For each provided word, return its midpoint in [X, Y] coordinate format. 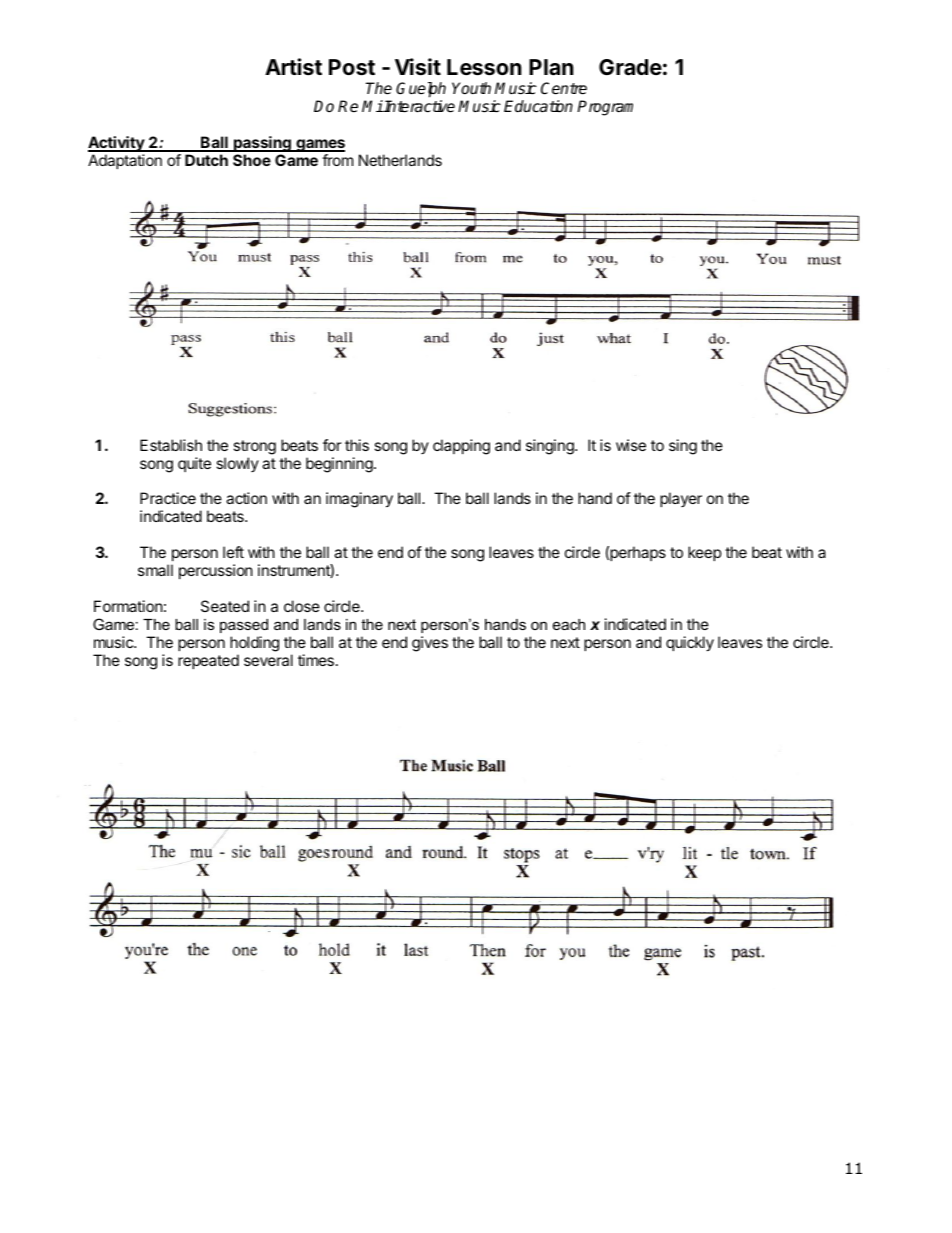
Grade [630, 67]
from [337, 160]
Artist [293, 67]
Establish [171, 445]
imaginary [359, 500]
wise [631, 445]
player [681, 499]
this [357, 445]
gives [430, 644]
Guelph [421, 90]
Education [538, 106]
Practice [168, 498]
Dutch [206, 160]
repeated [208, 661]
